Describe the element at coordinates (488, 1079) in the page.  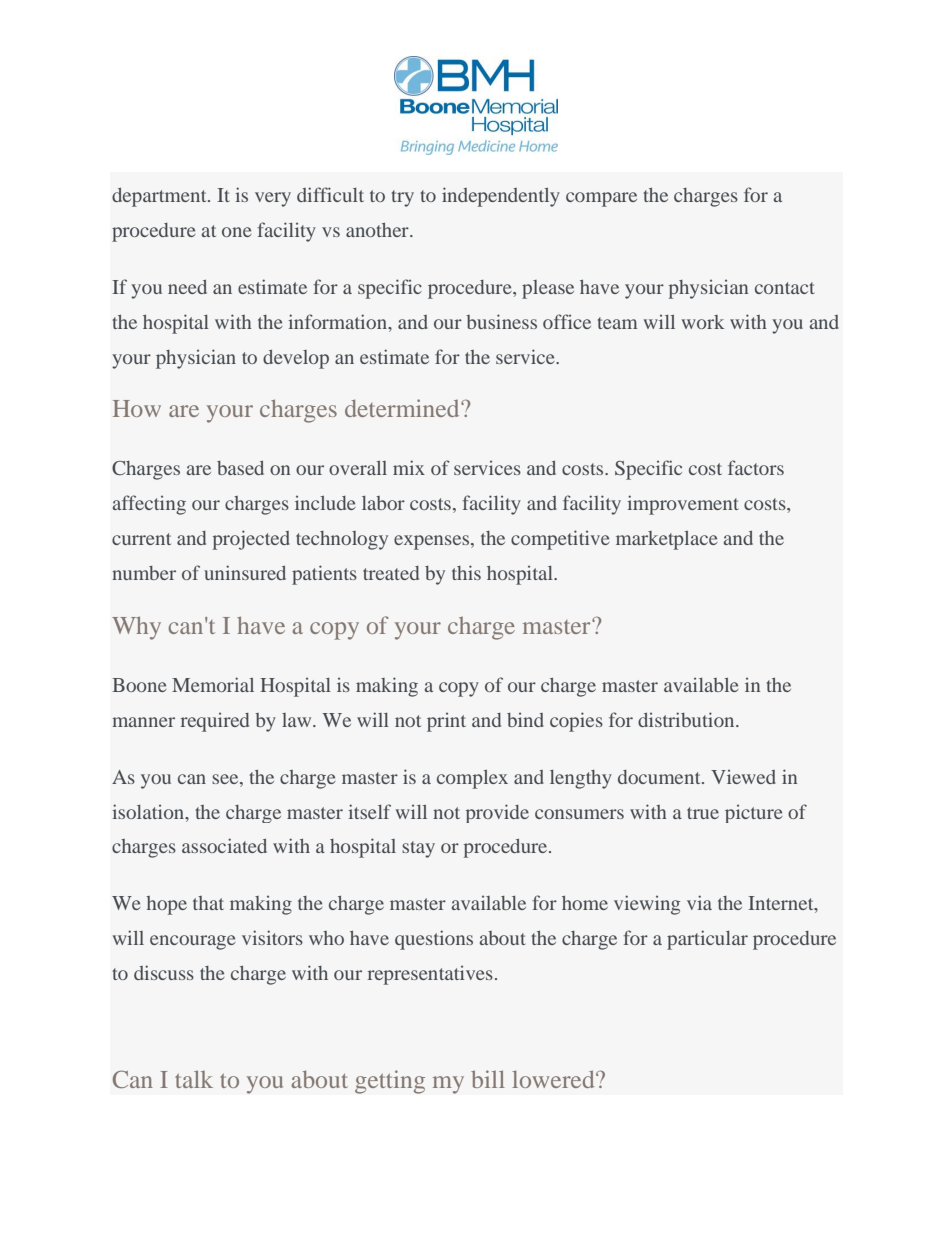
I see `bill` at that location.
